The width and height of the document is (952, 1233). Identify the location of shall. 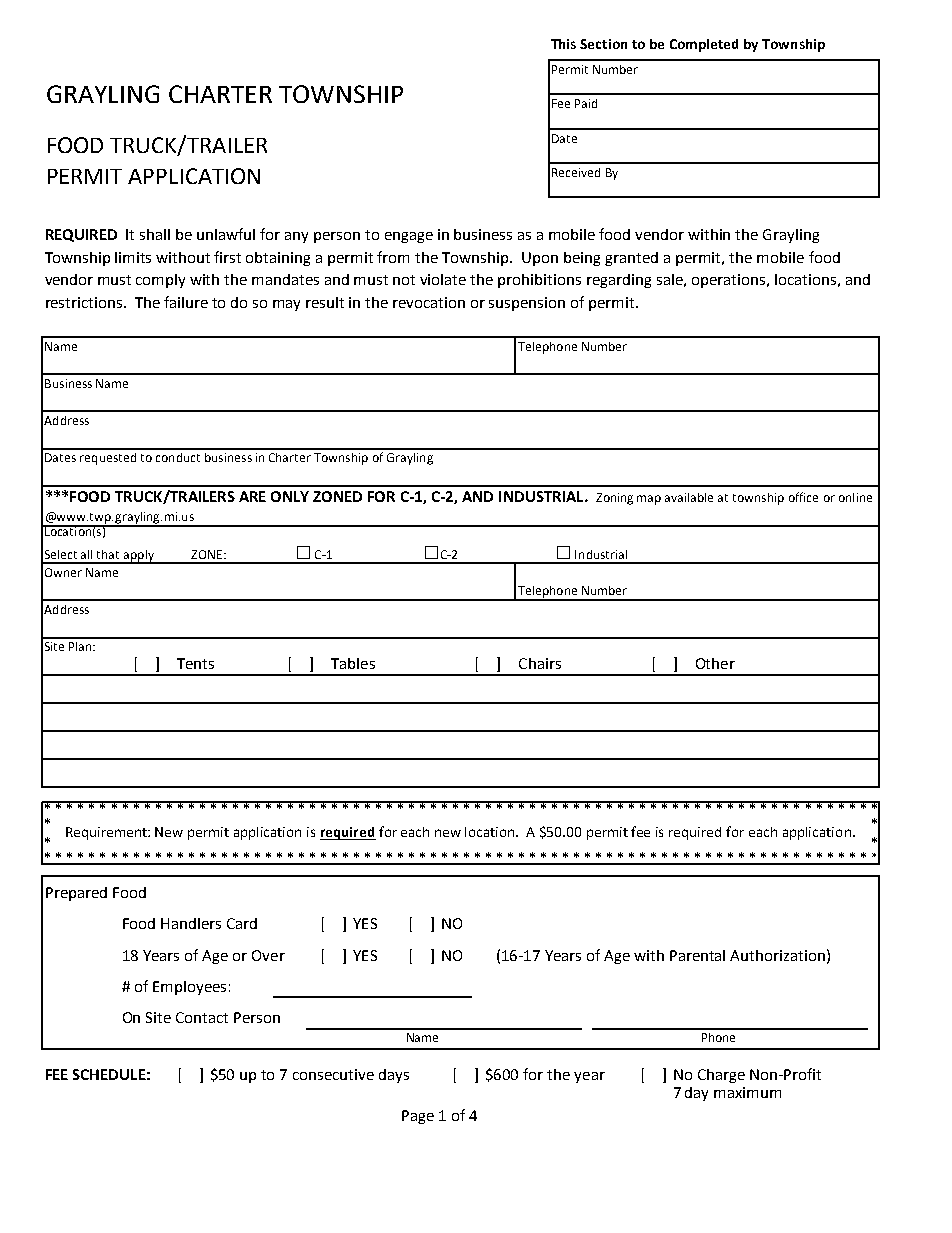
(155, 234).
